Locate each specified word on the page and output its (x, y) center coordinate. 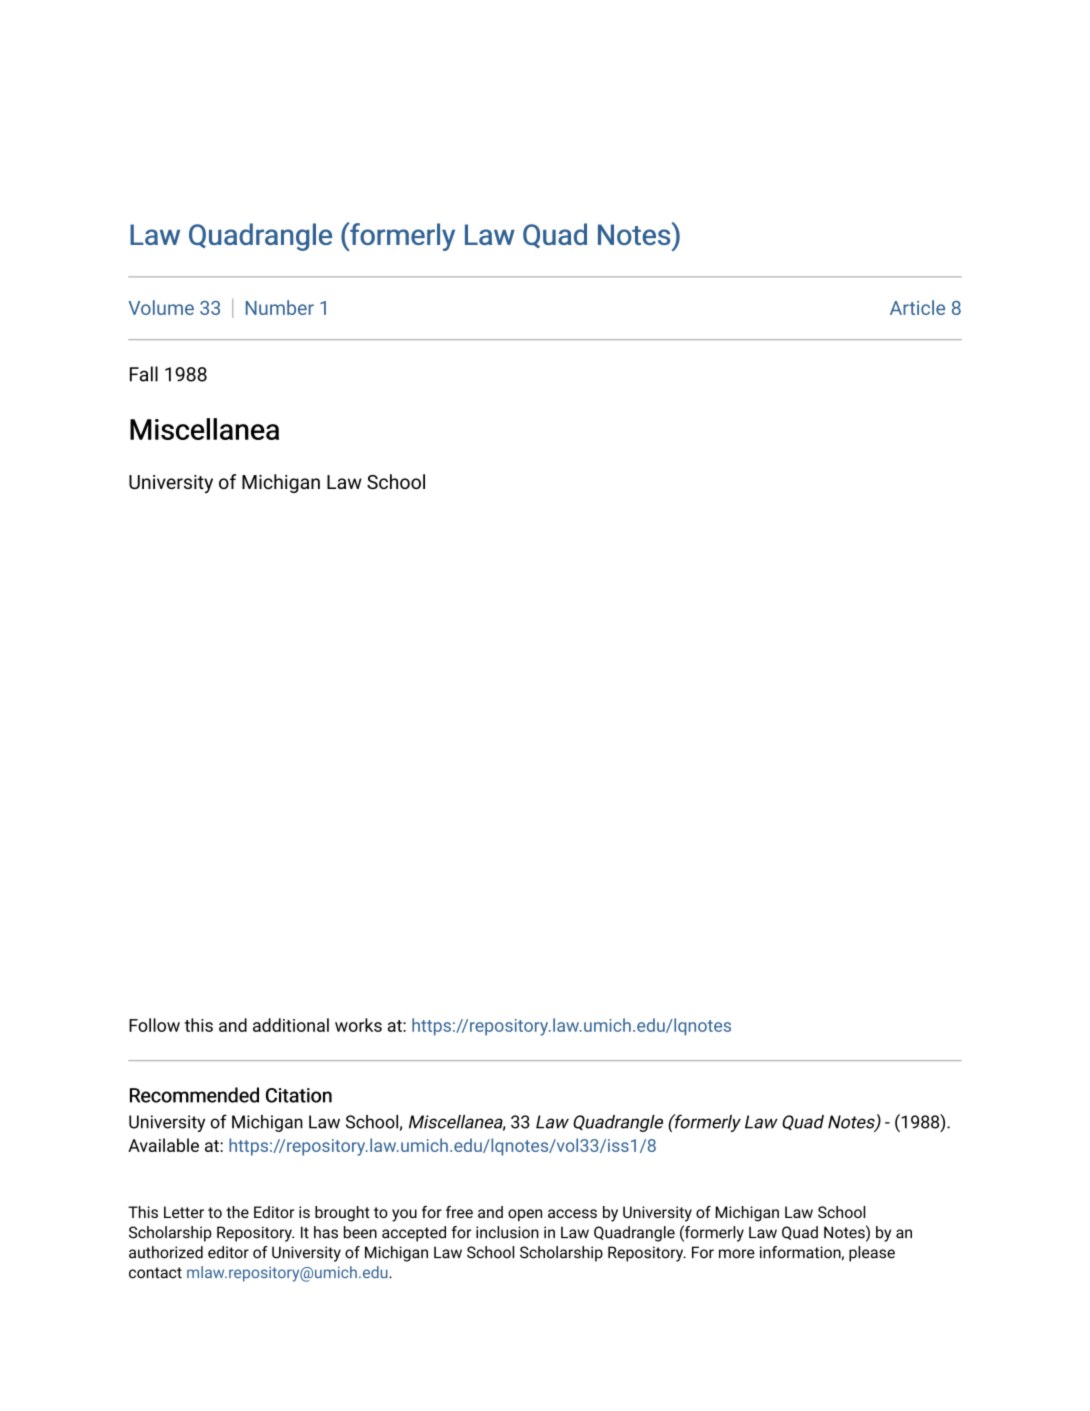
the (237, 1212)
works (358, 1025)
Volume (161, 307)
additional (291, 1025)
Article (917, 307)
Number (280, 307)
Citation (299, 1095)
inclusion (507, 1232)
